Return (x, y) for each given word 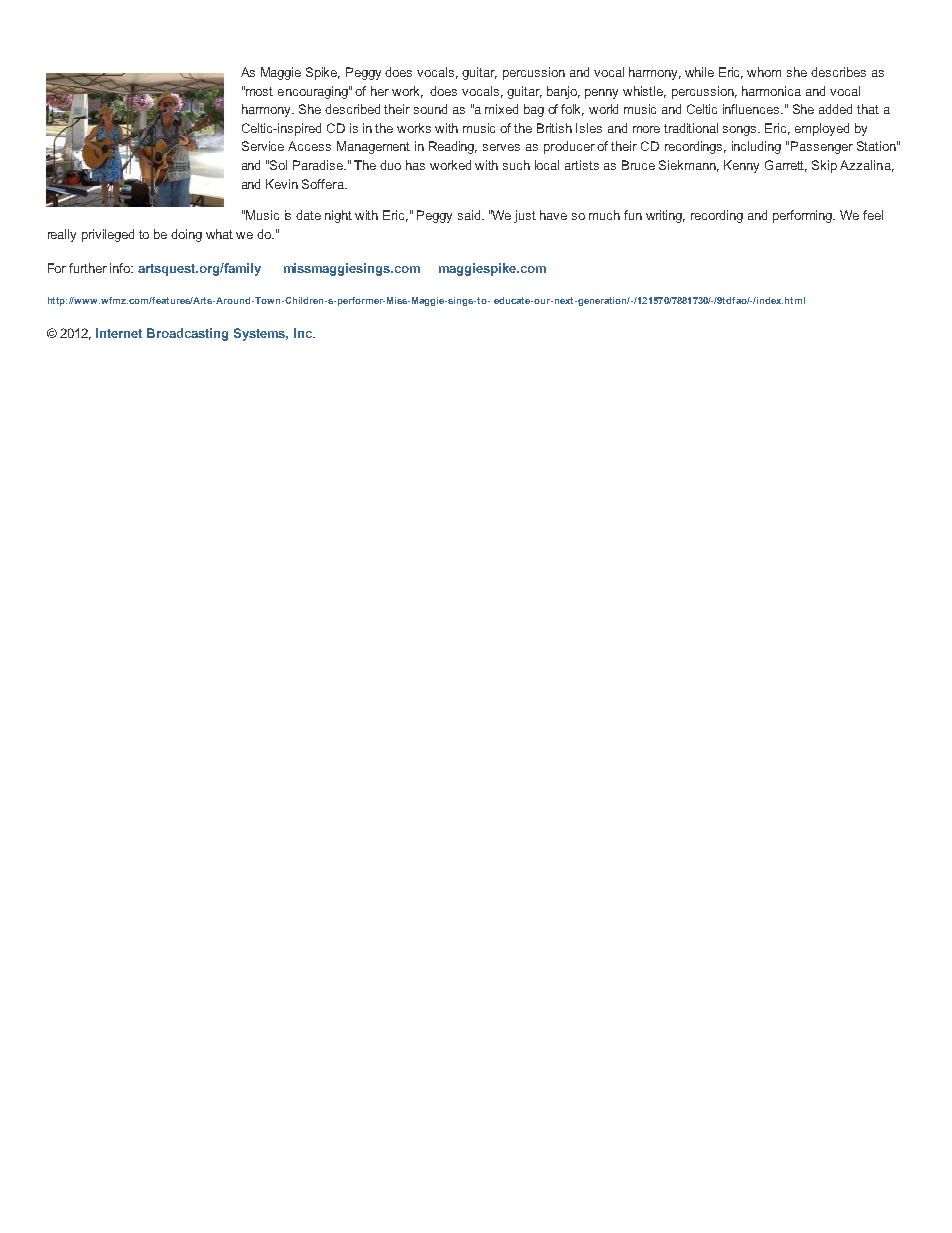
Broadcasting (187, 334)
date (308, 215)
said (470, 215)
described (352, 109)
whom (764, 72)
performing (804, 216)
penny (601, 94)
